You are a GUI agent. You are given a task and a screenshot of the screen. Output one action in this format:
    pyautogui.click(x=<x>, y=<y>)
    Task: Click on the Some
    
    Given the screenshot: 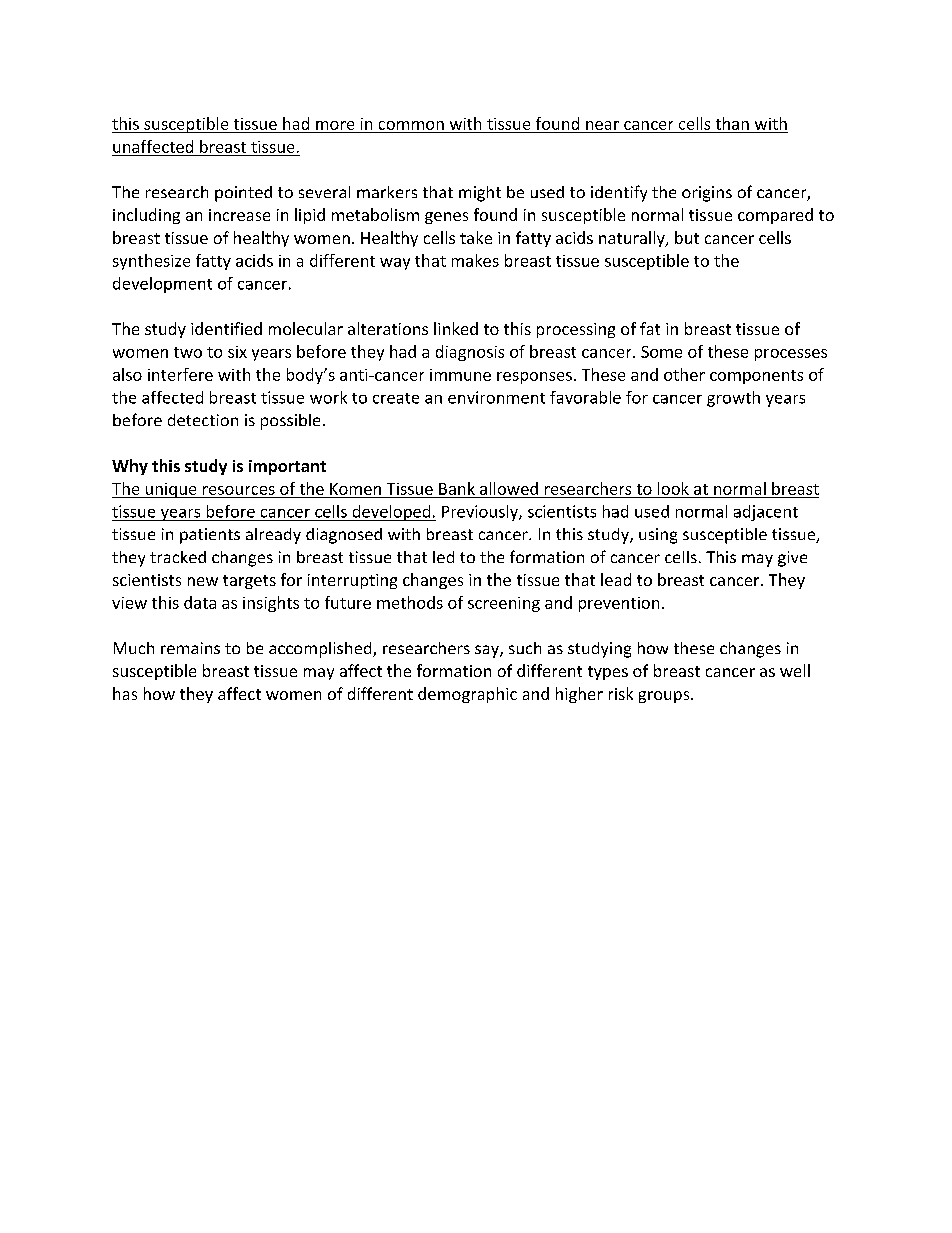 What is the action you would take?
    pyautogui.click(x=661, y=352)
